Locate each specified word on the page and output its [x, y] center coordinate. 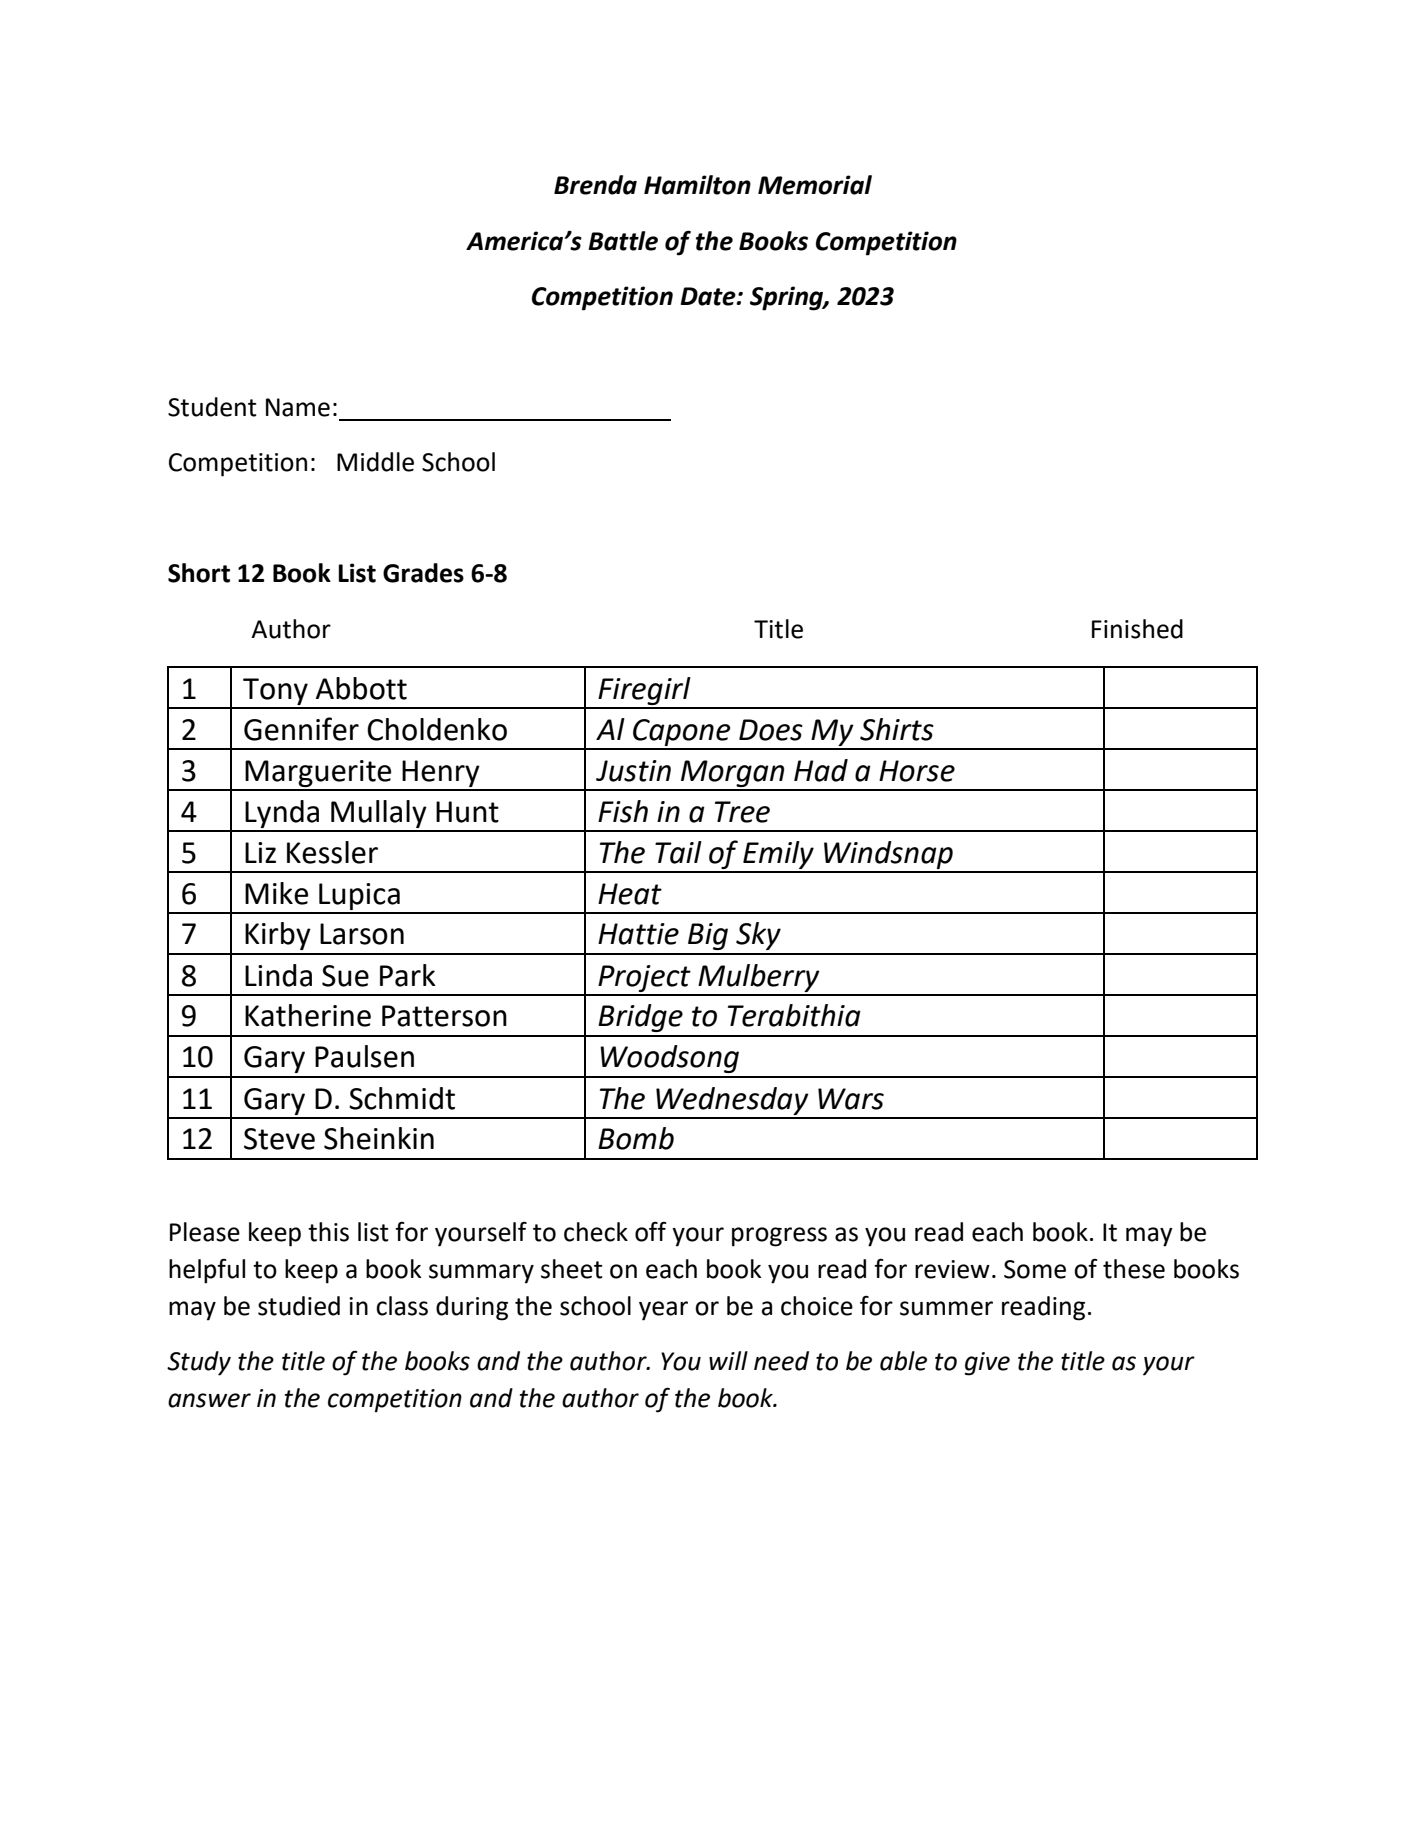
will [728, 1360]
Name [298, 407]
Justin [633, 771]
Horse [917, 771]
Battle [623, 241]
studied [299, 1306]
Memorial [815, 185]
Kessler [332, 852]
